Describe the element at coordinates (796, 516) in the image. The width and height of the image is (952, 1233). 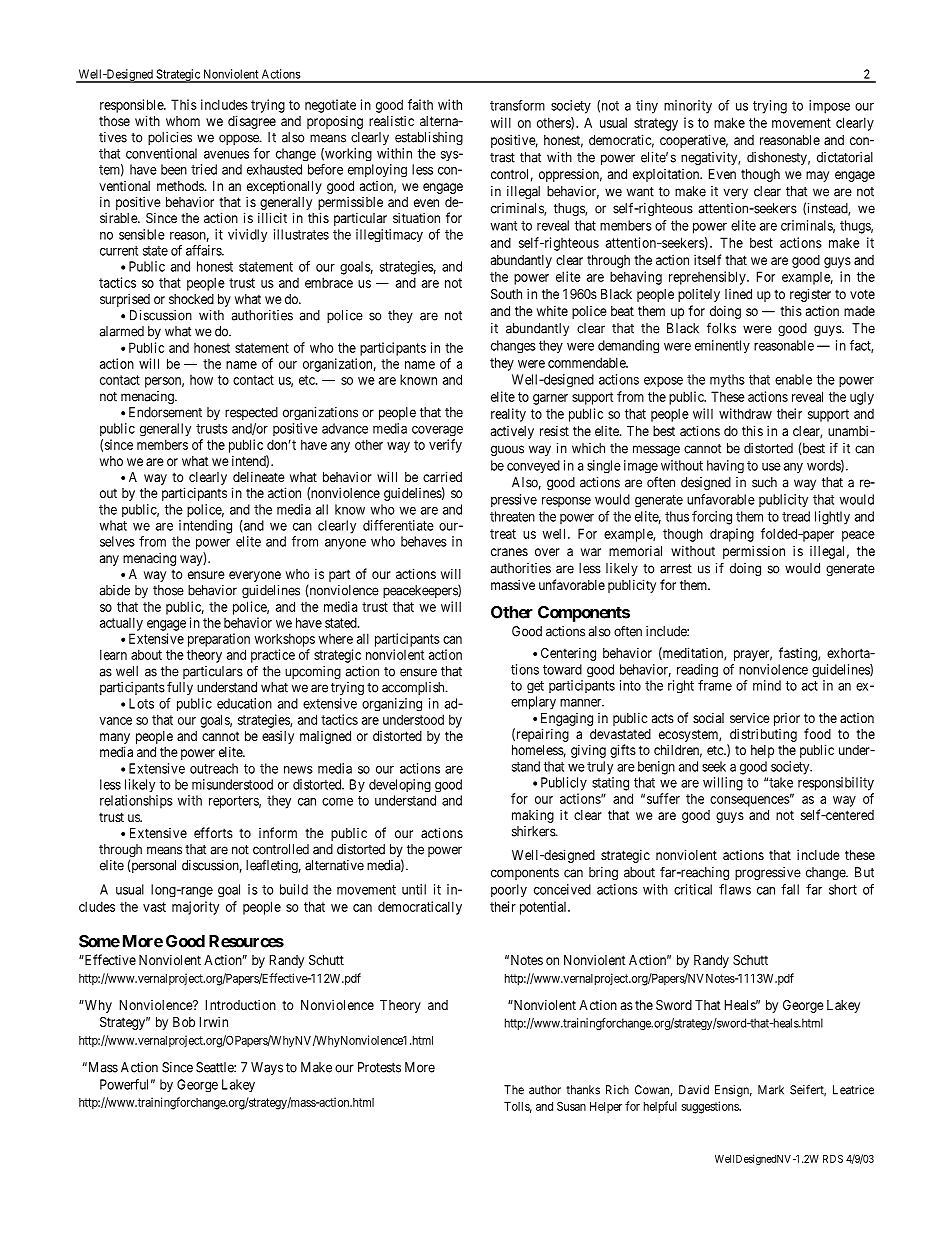
I see `tread` at that location.
